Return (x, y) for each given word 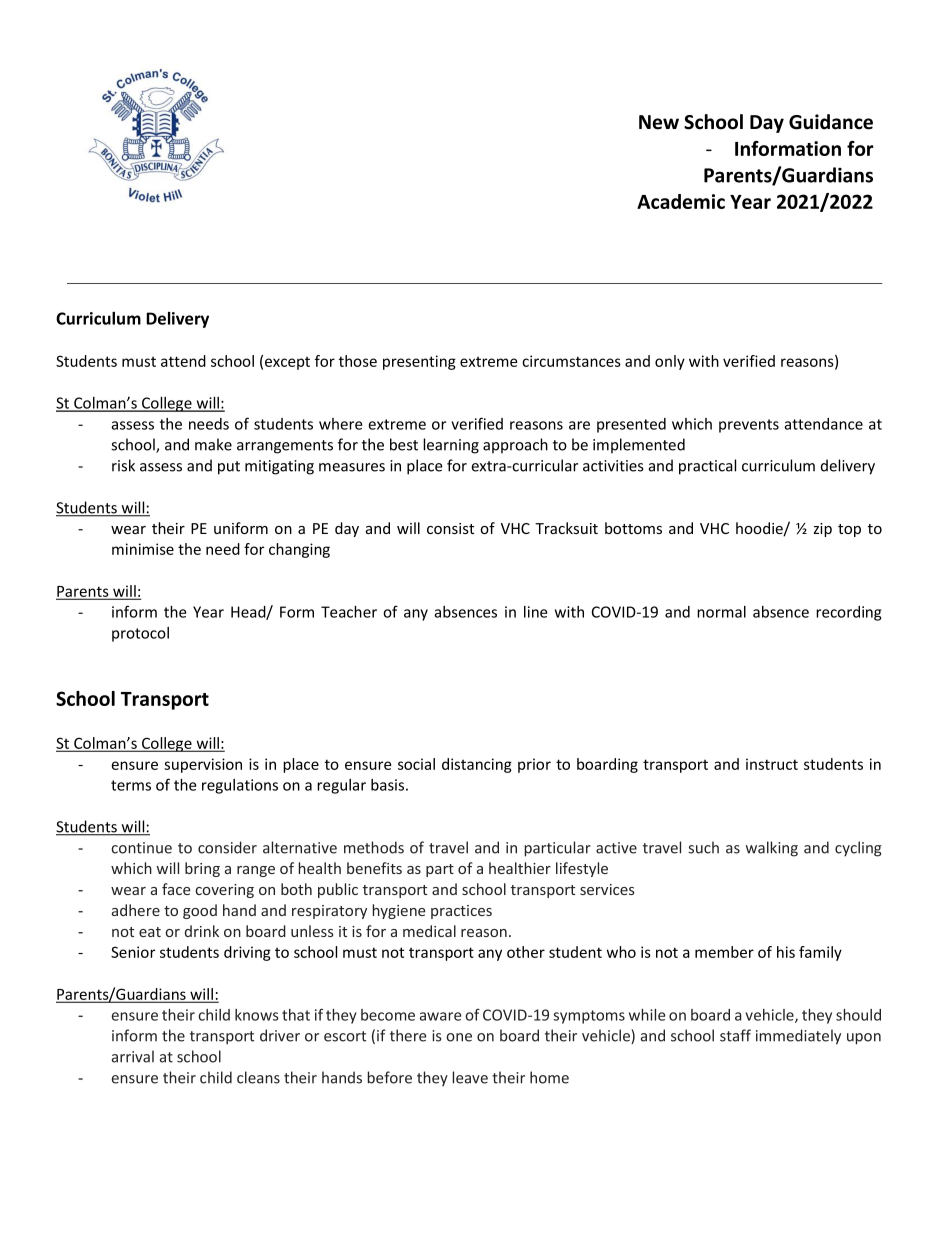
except (287, 363)
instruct (772, 764)
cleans (258, 1077)
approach (515, 445)
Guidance (831, 122)
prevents (749, 426)
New (659, 122)
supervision (203, 765)
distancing (477, 765)
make (213, 444)
